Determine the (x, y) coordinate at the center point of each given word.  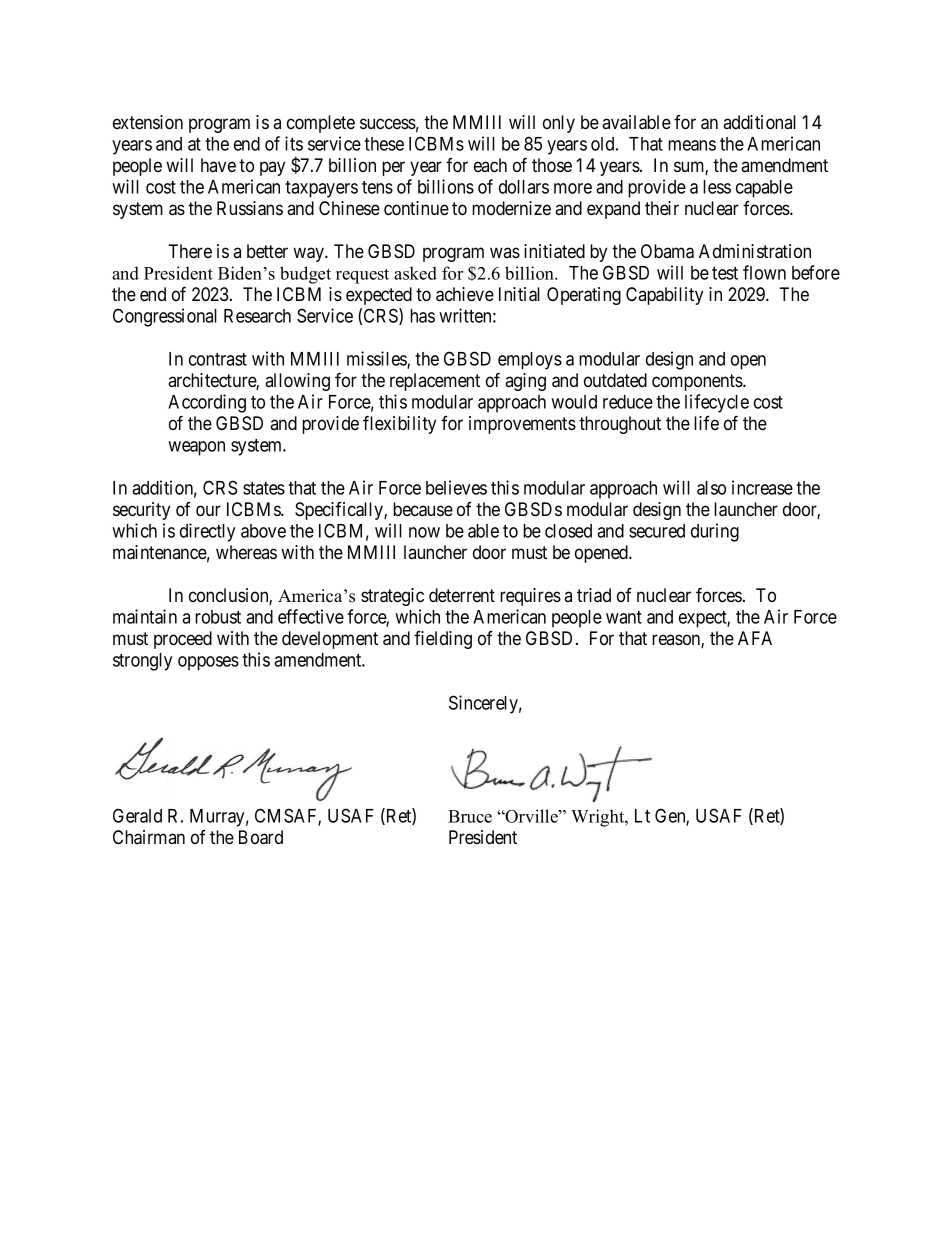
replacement (435, 382)
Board (261, 837)
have (218, 165)
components (698, 382)
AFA (755, 638)
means (692, 145)
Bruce (470, 816)
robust (218, 617)
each (490, 165)
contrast (218, 359)
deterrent (462, 595)
